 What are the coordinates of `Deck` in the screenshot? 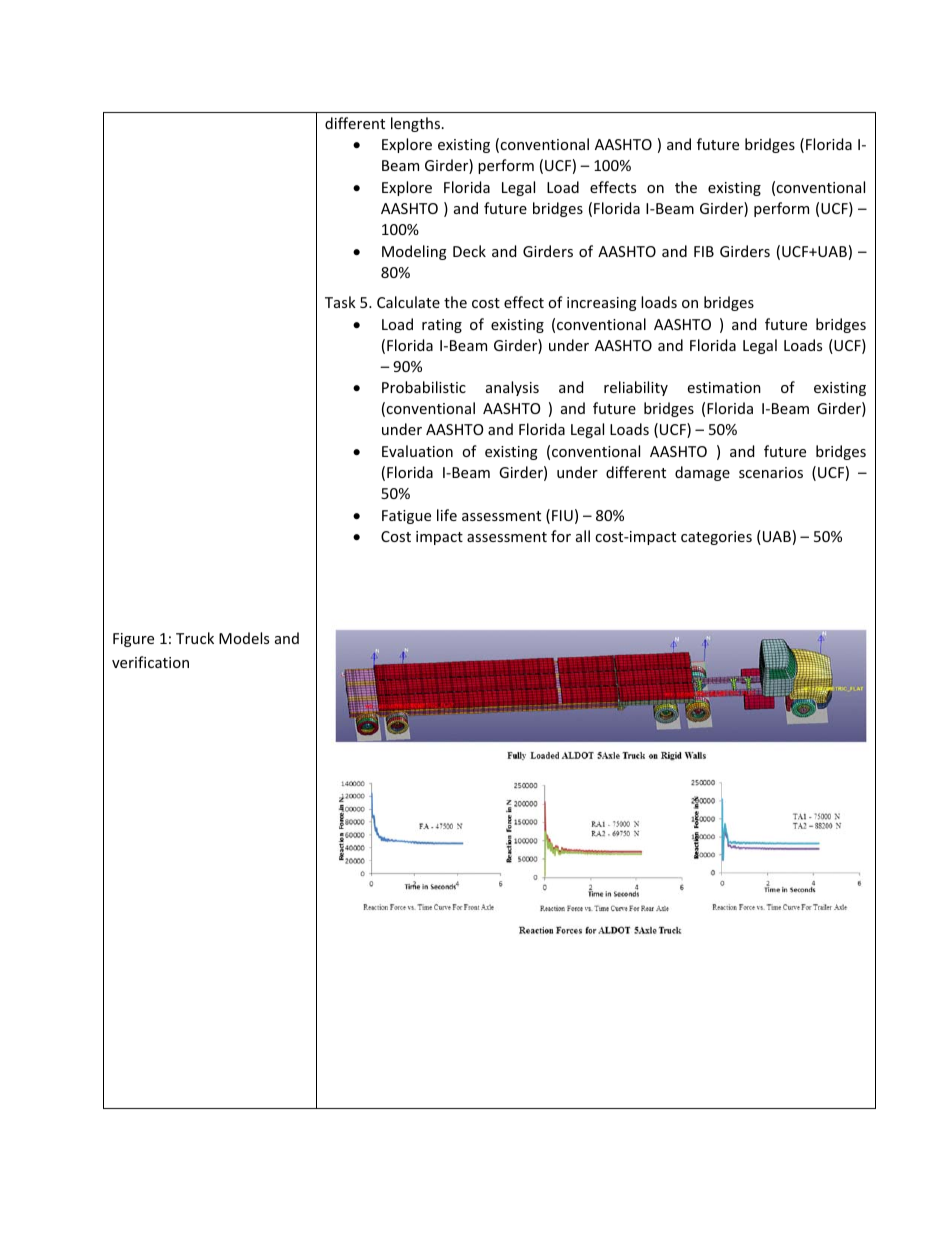 It's located at (469, 251).
